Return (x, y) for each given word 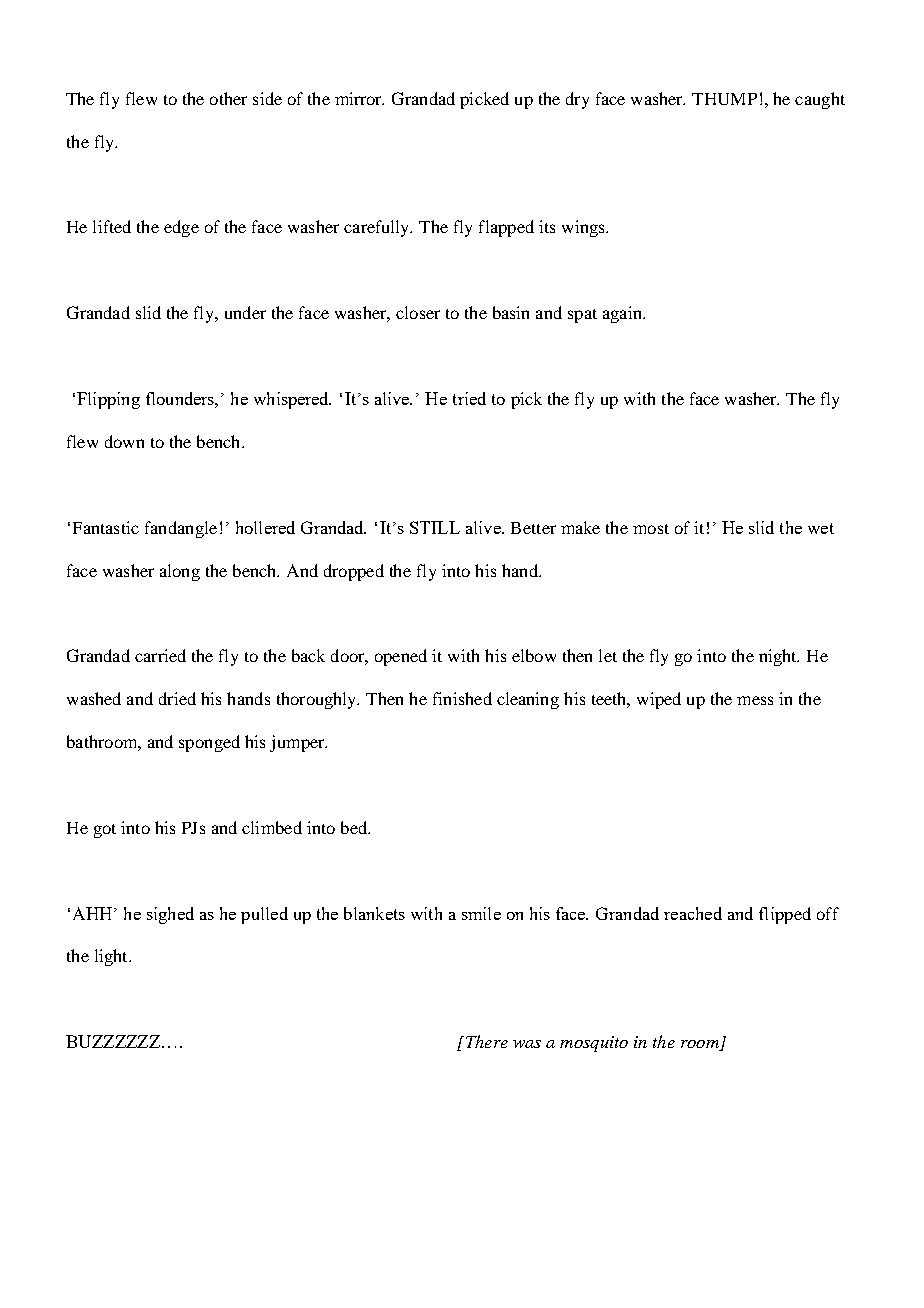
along (180, 572)
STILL (435, 527)
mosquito (594, 1044)
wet (821, 528)
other (228, 98)
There (485, 1041)
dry (577, 100)
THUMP (724, 99)
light (112, 957)
